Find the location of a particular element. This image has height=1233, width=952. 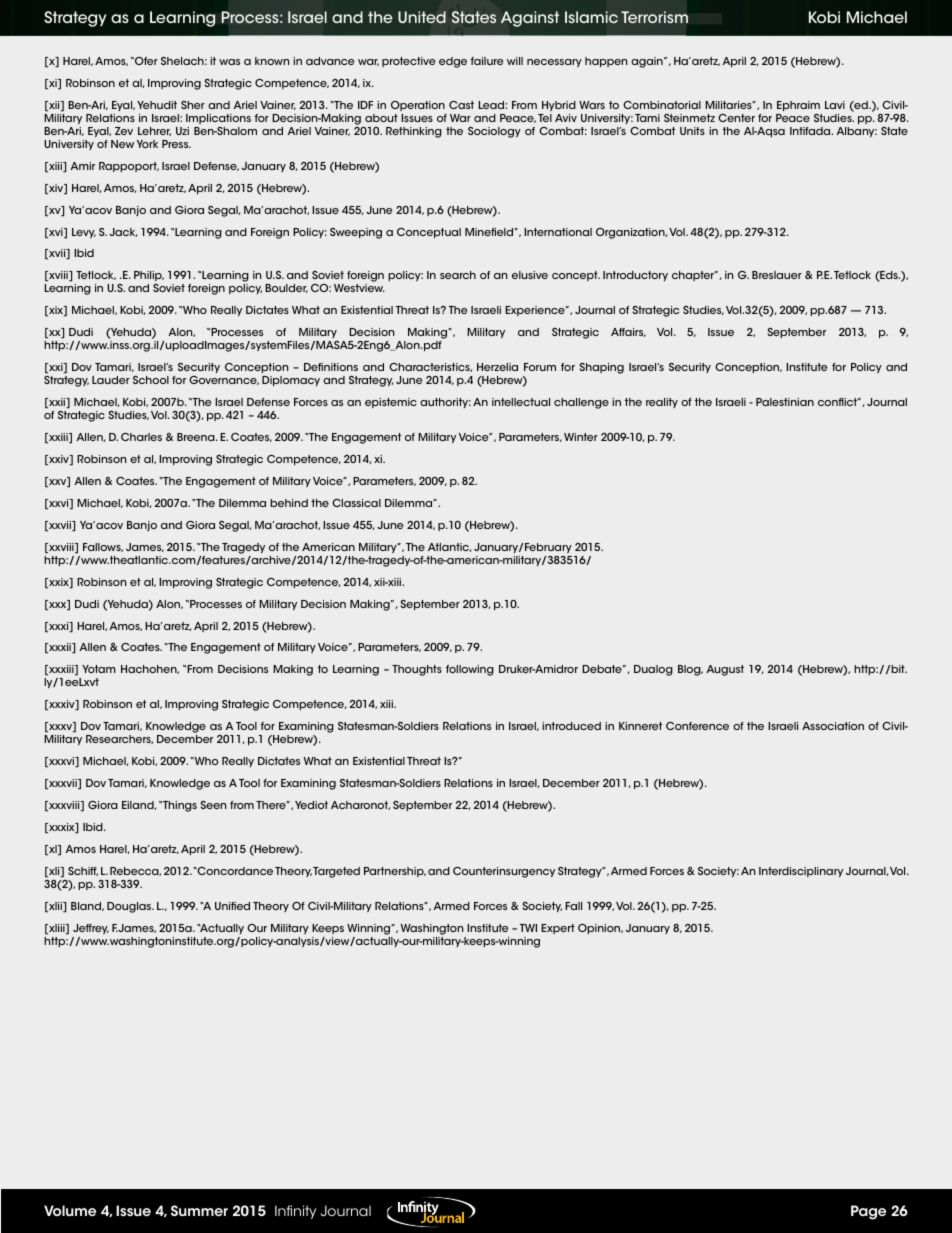

Counterinsurgency is located at coordinates (504, 872).
